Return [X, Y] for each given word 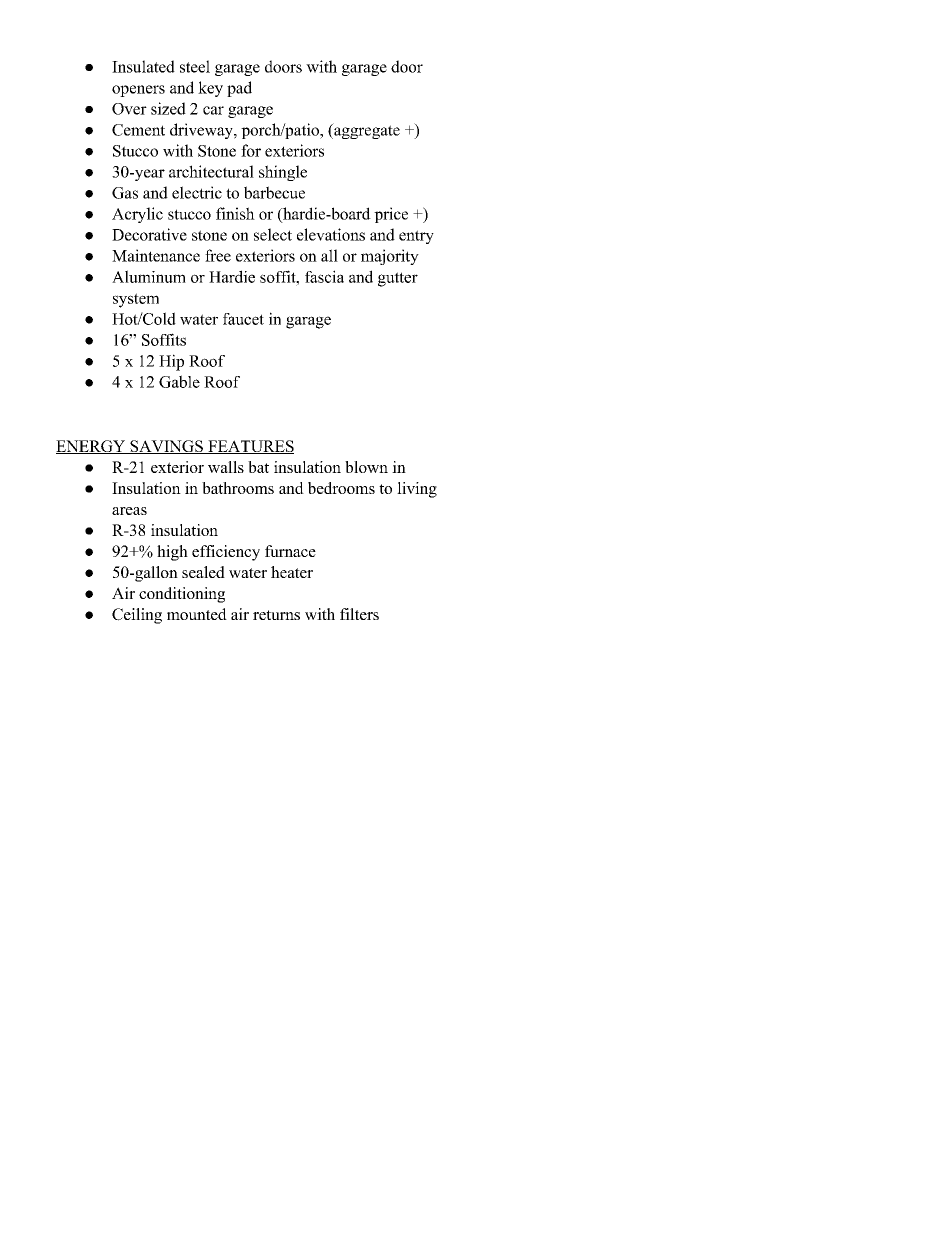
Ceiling [137, 616]
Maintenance [156, 255]
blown [366, 467]
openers [138, 91]
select [273, 234]
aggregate [366, 131]
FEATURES [250, 447]
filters [359, 614]
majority [390, 257]
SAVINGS [166, 447]
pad [239, 89]
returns [276, 615]
